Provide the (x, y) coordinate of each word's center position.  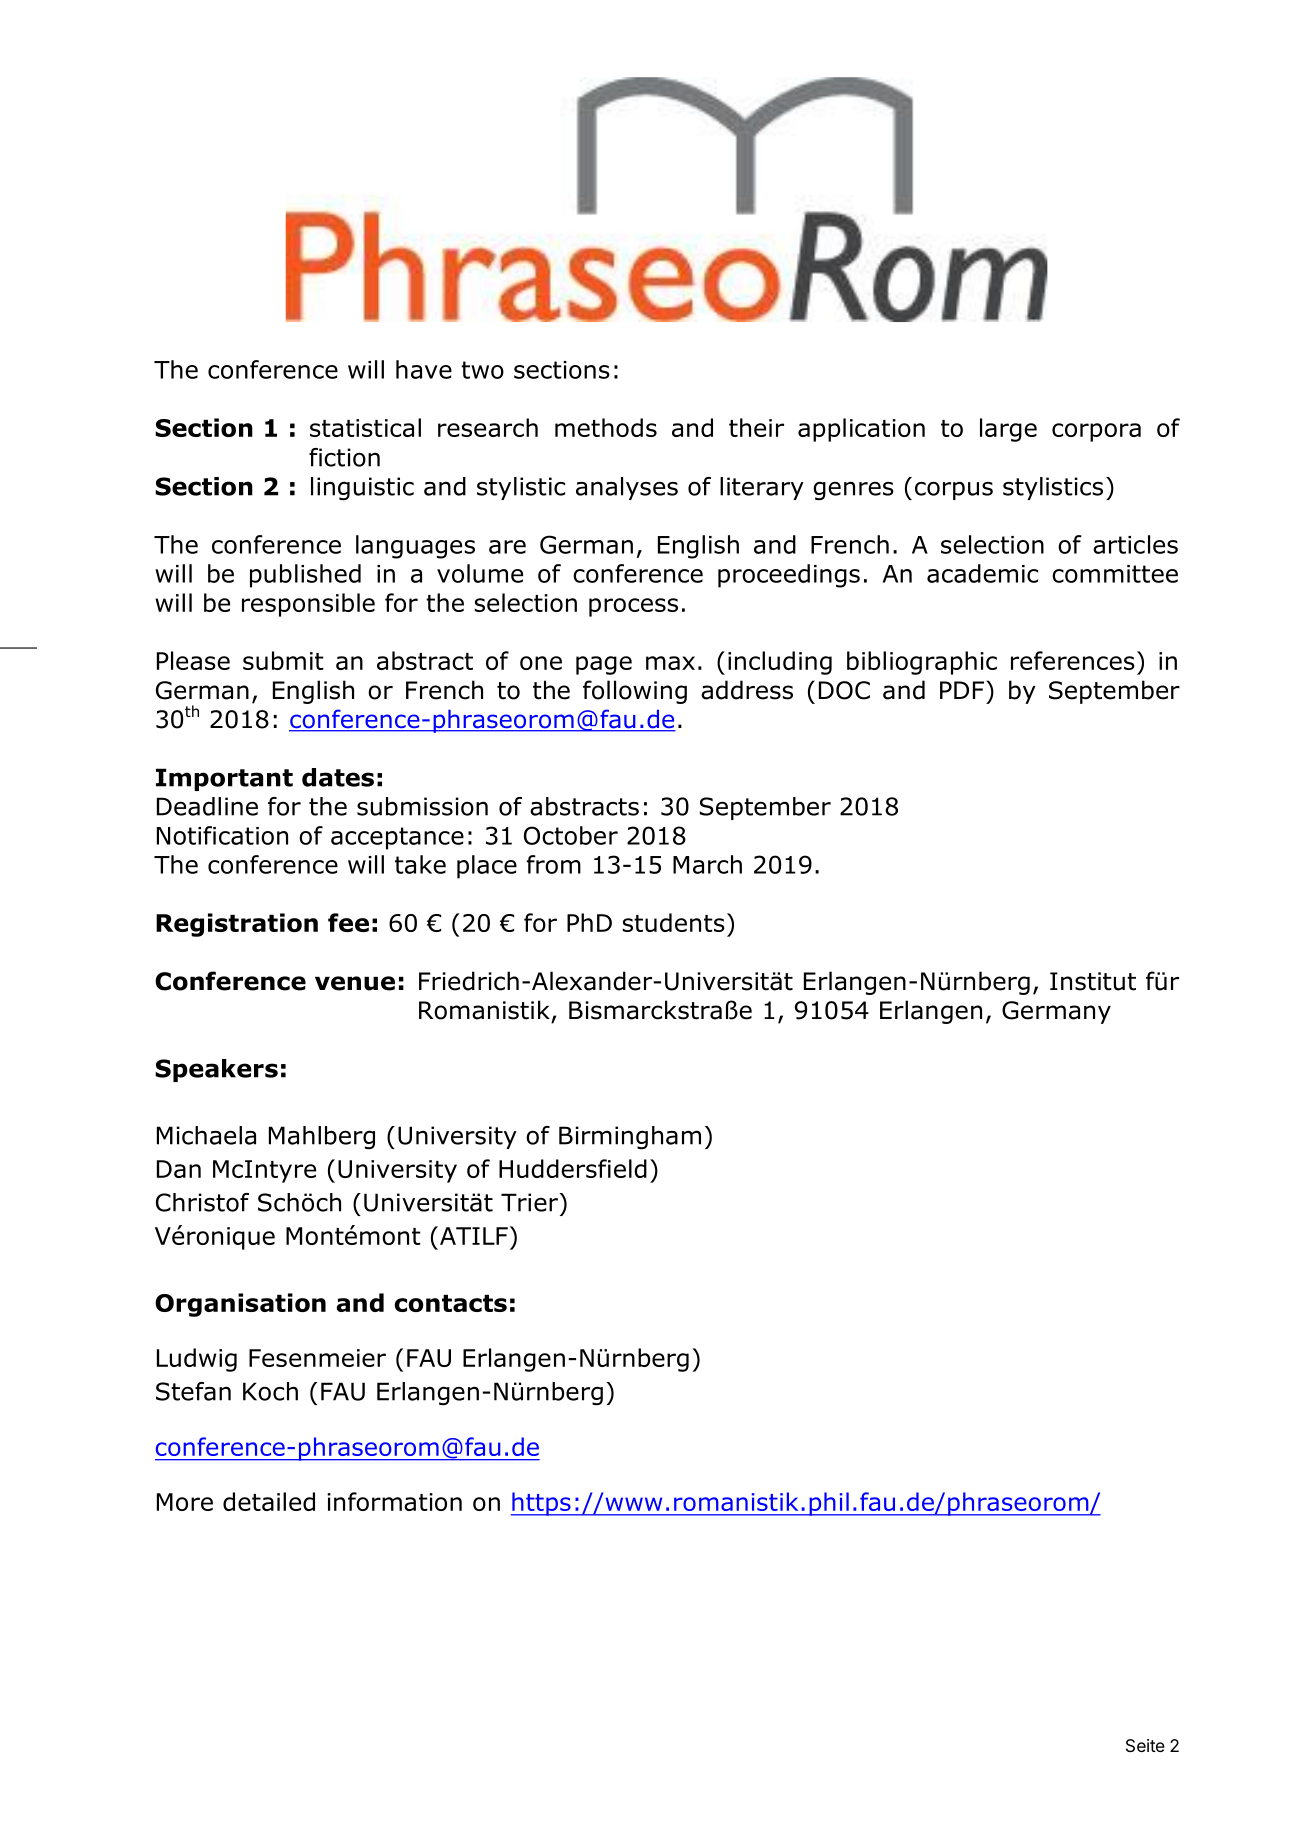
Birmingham (630, 1138)
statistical (365, 427)
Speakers (216, 1070)
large (1008, 430)
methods (606, 427)
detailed (269, 1501)
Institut (1093, 981)
